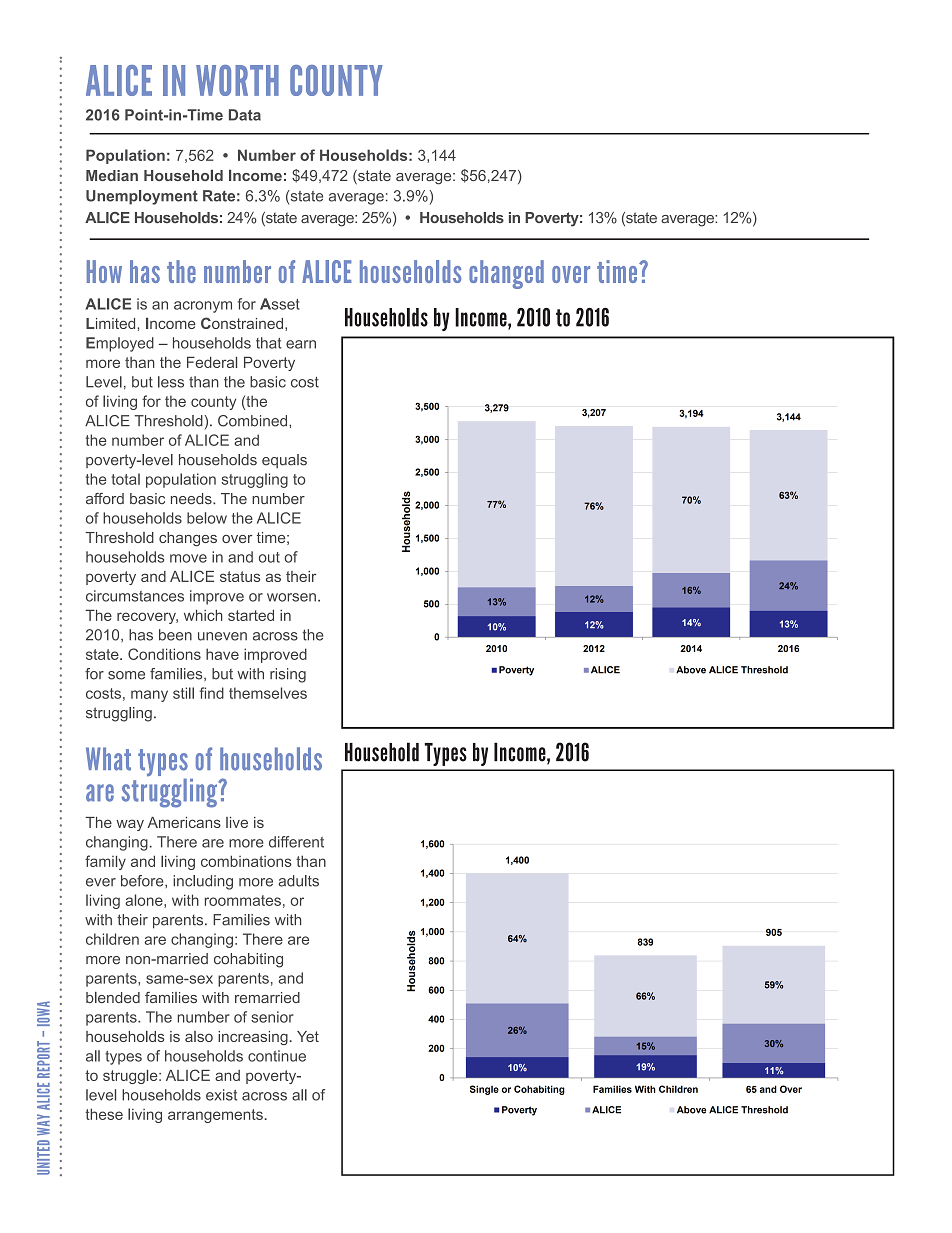 This screenshot has height=1233, width=952. Describe the element at coordinates (131, 1077) in the screenshot. I see `struggle` at that location.
